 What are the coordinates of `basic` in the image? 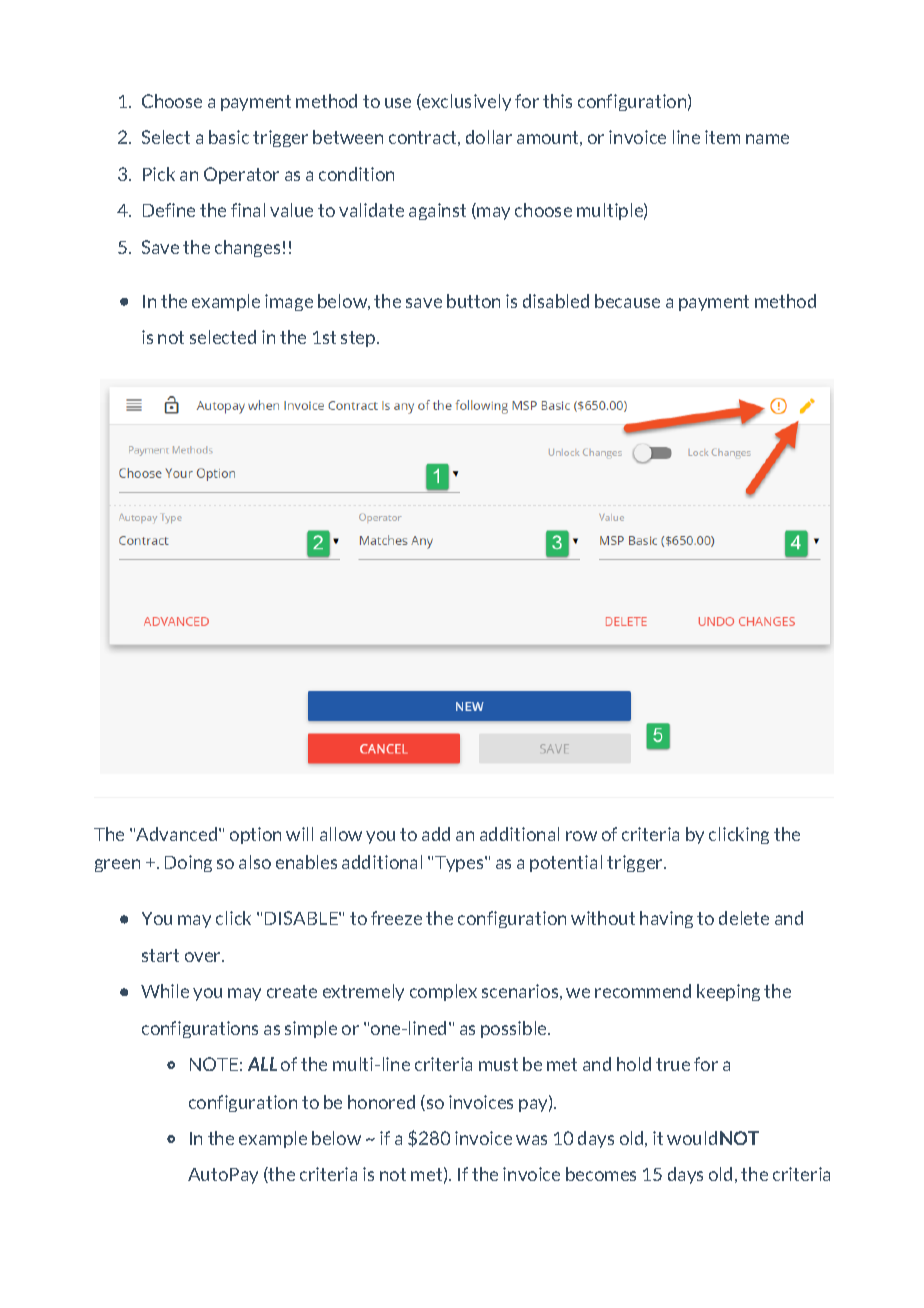 It's located at (229, 137).
